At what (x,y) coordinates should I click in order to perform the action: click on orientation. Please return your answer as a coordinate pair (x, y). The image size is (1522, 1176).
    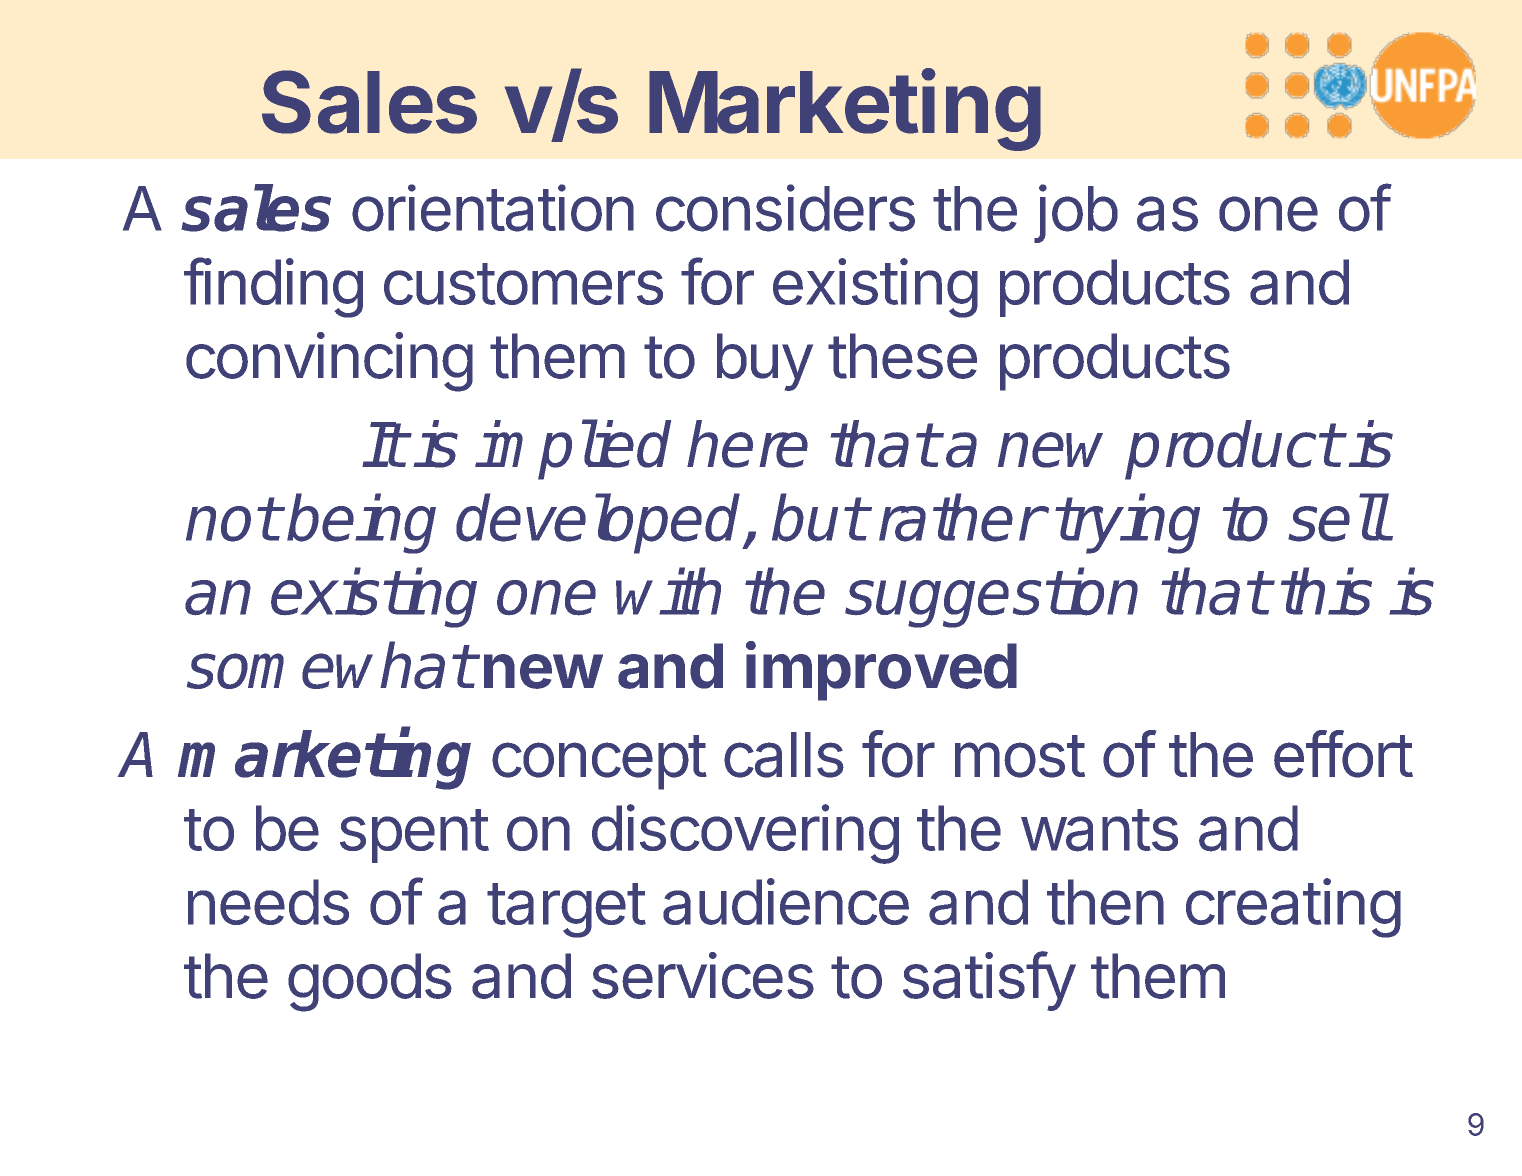
    Looking at the image, I should click on (493, 208).
